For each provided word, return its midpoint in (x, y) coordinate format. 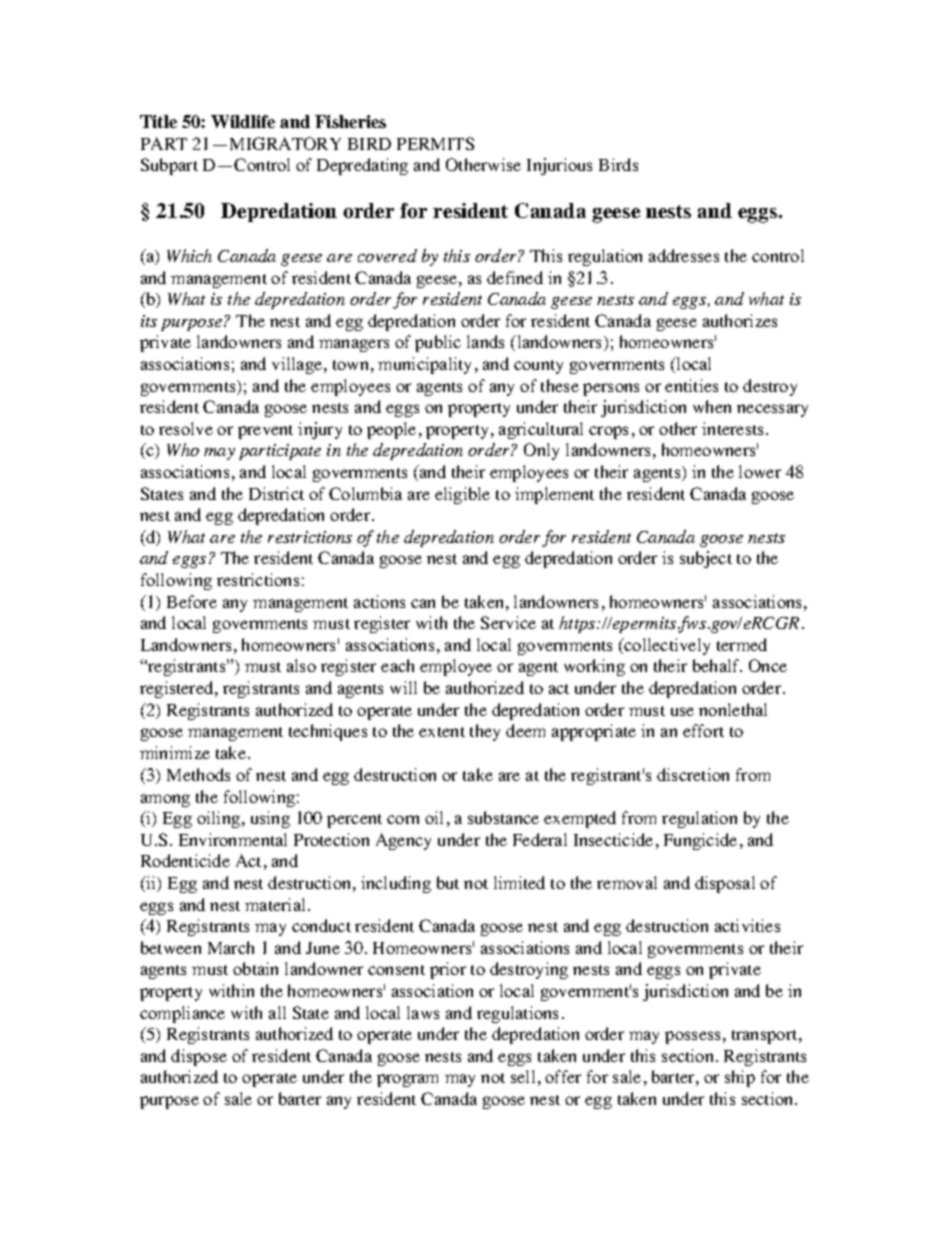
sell (523, 1076)
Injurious (559, 166)
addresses (684, 255)
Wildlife (243, 121)
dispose (199, 1057)
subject (706, 559)
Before (192, 601)
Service (508, 622)
